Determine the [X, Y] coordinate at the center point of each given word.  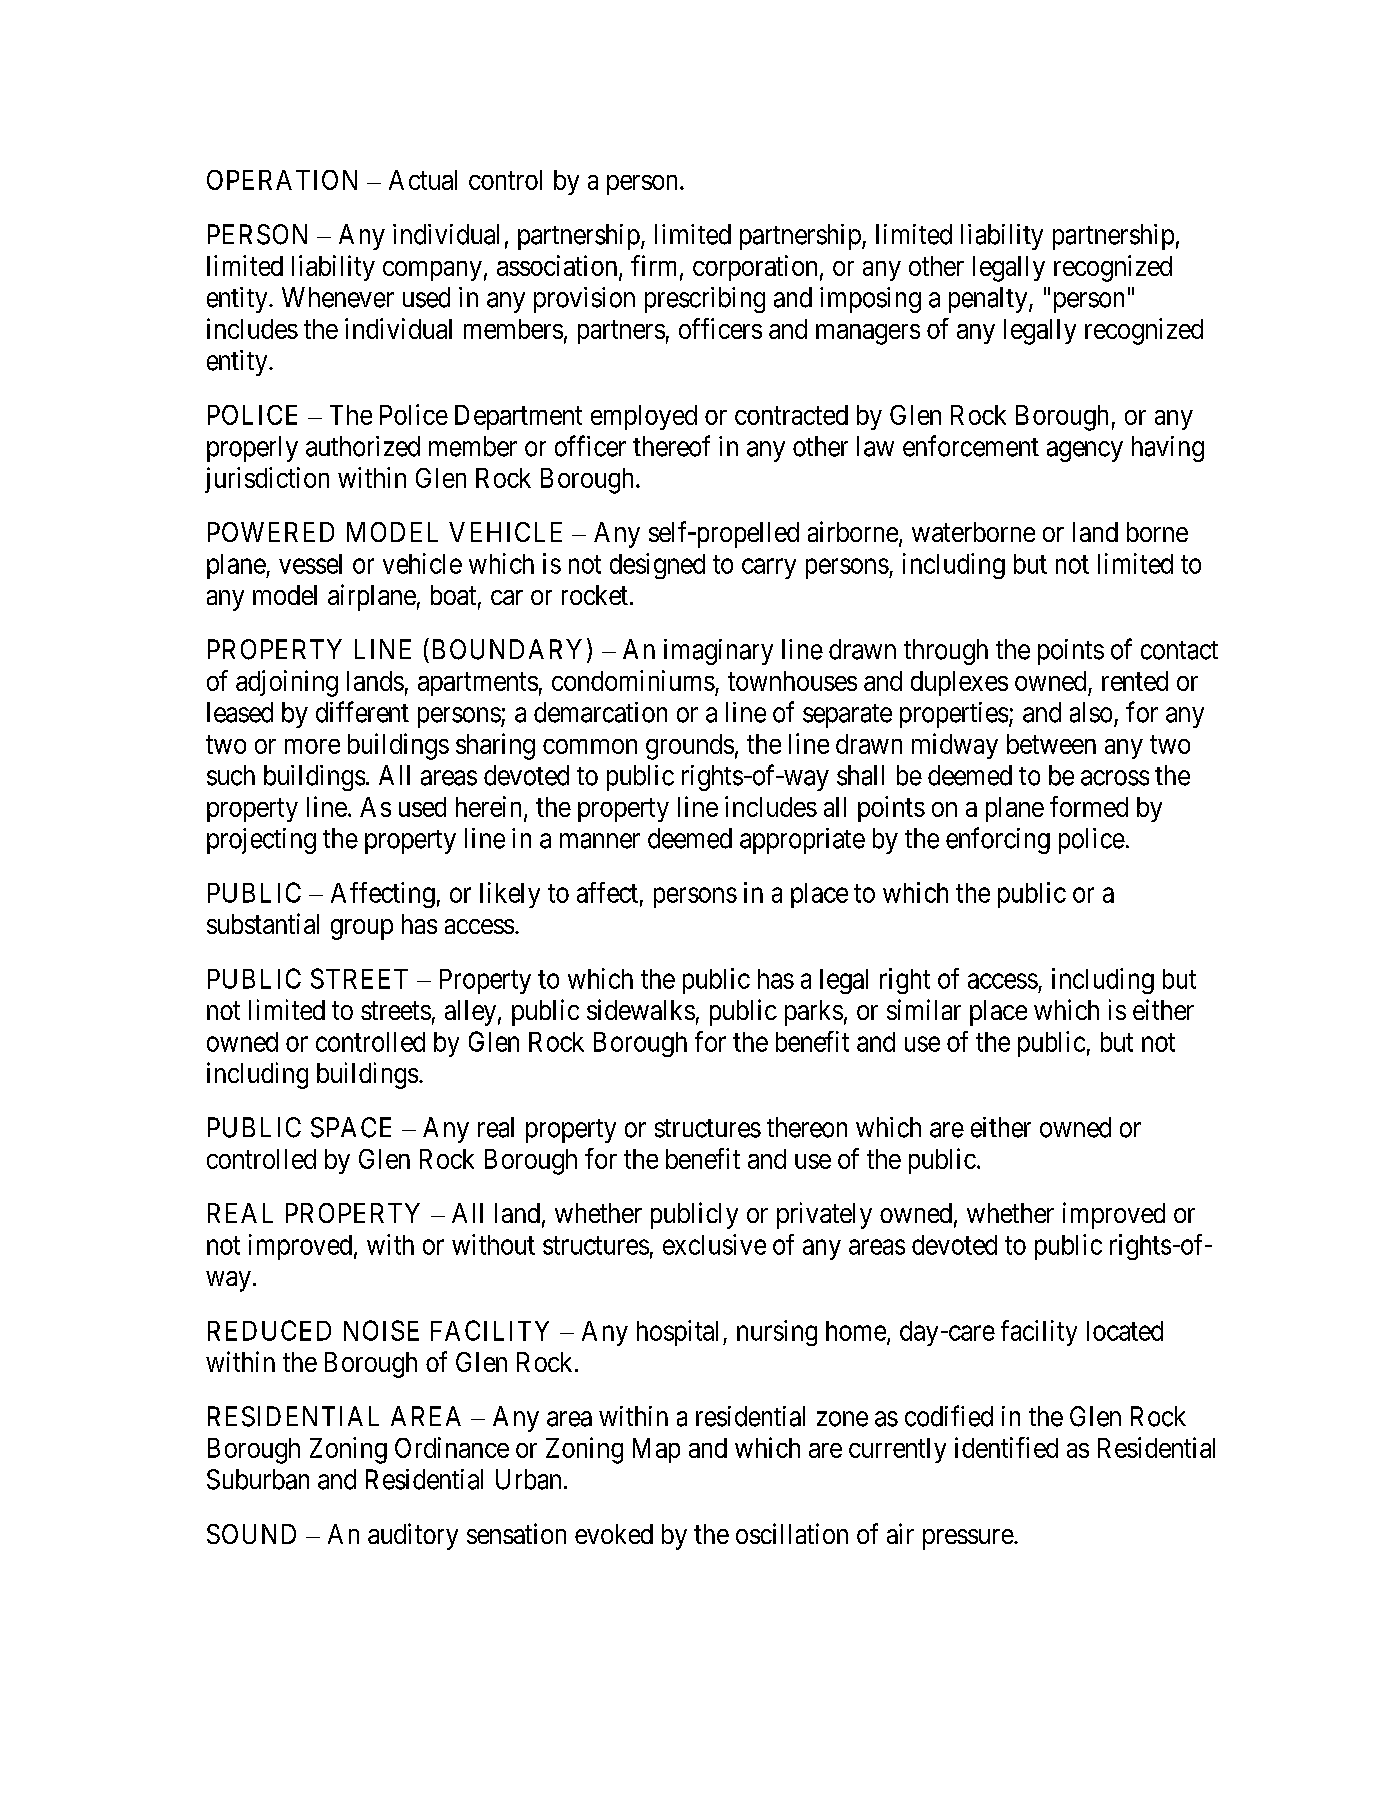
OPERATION [282, 180]
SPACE [351, 1127]
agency [1085, 451]
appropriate [802, 841]
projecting [261, 841]
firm [656, 266]
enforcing [998, 840]
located [1125, 1331]
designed [657, 566]
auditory [413, 1536]
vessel [310, 564]
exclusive [714, 1244]
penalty [989, 300]
